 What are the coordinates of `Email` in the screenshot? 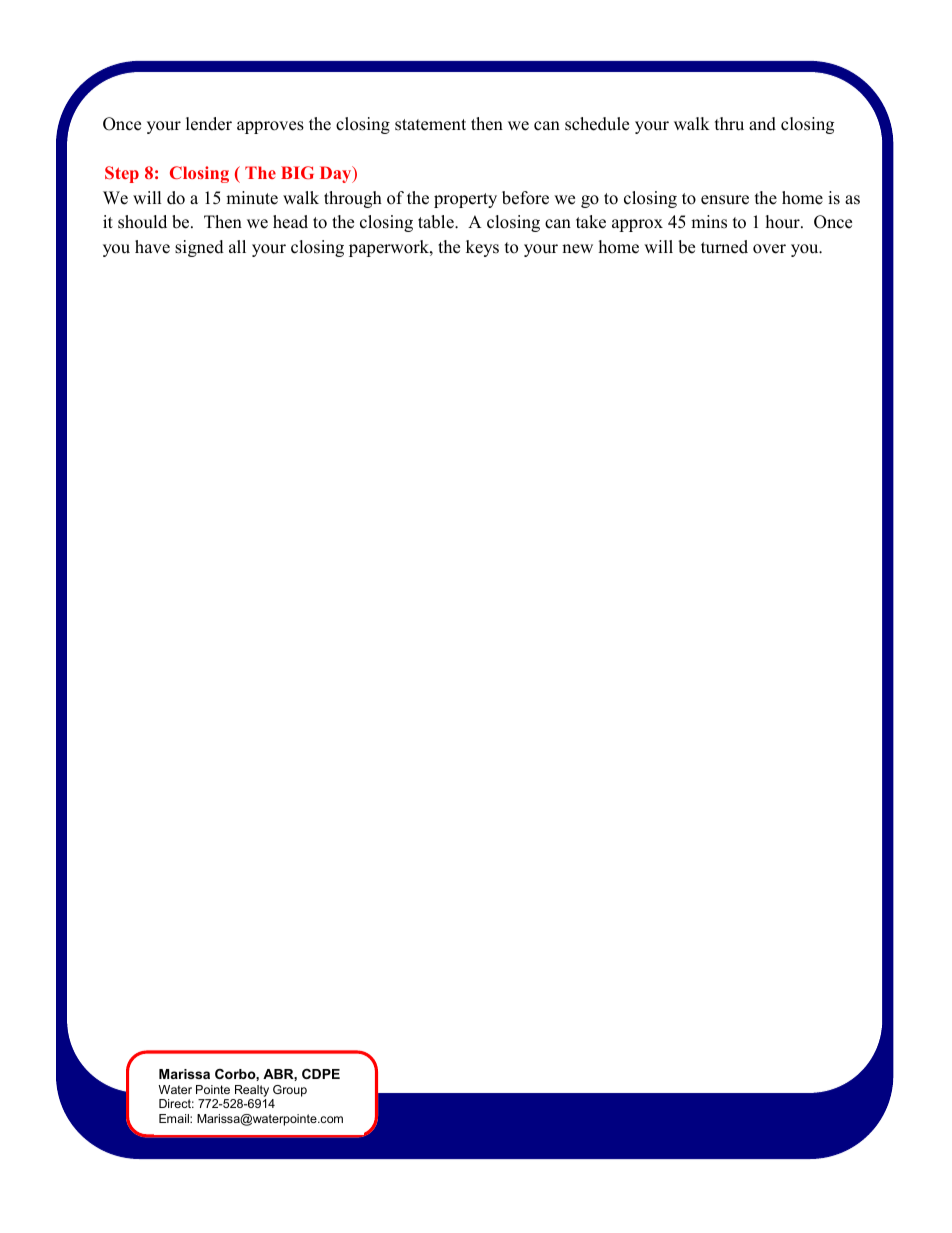 It's located at (175, 1118).
